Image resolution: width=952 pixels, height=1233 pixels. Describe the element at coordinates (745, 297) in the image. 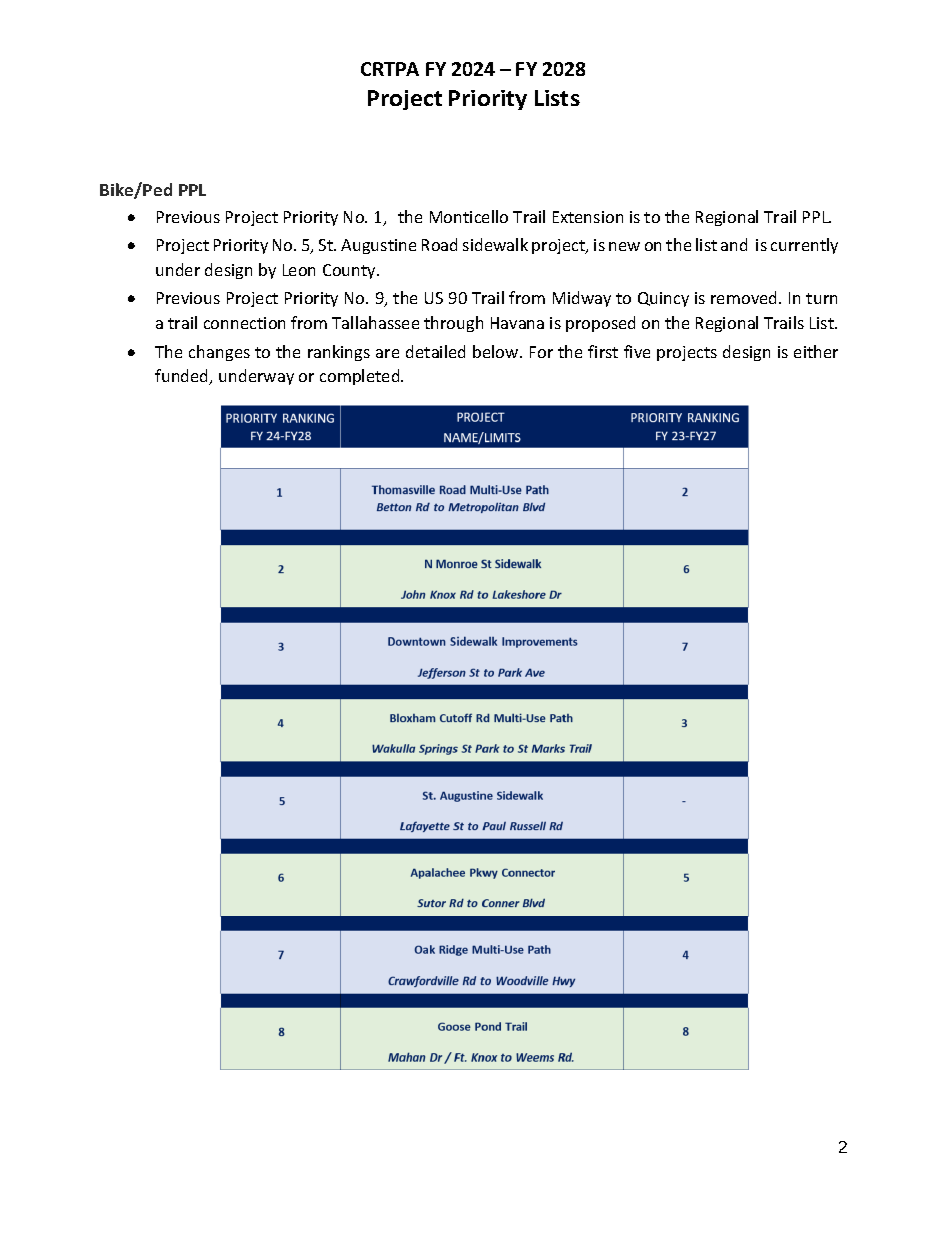

I see `removed` at that location.
